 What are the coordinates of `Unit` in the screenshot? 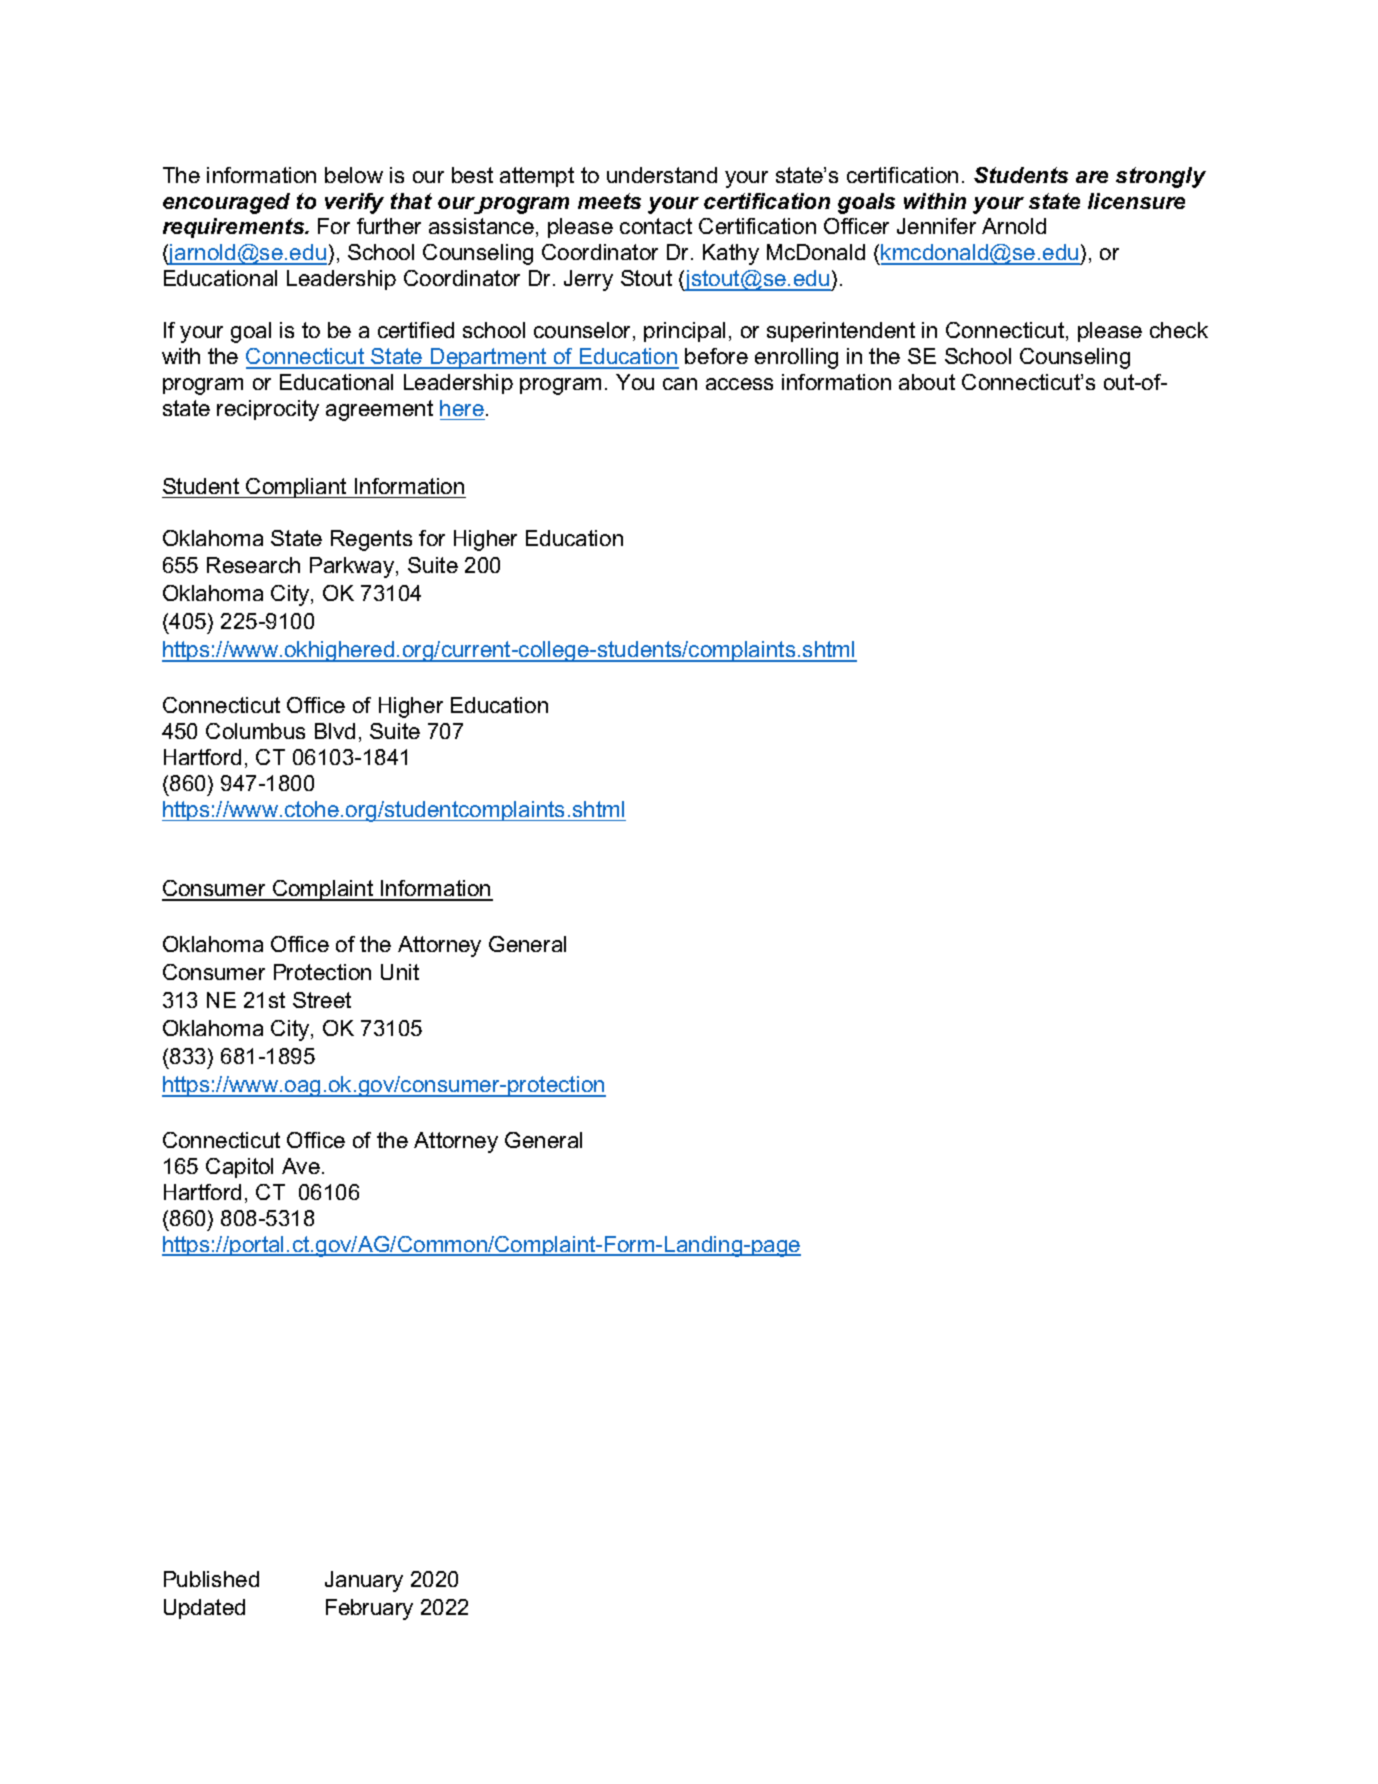 It's located at (400, 972).
